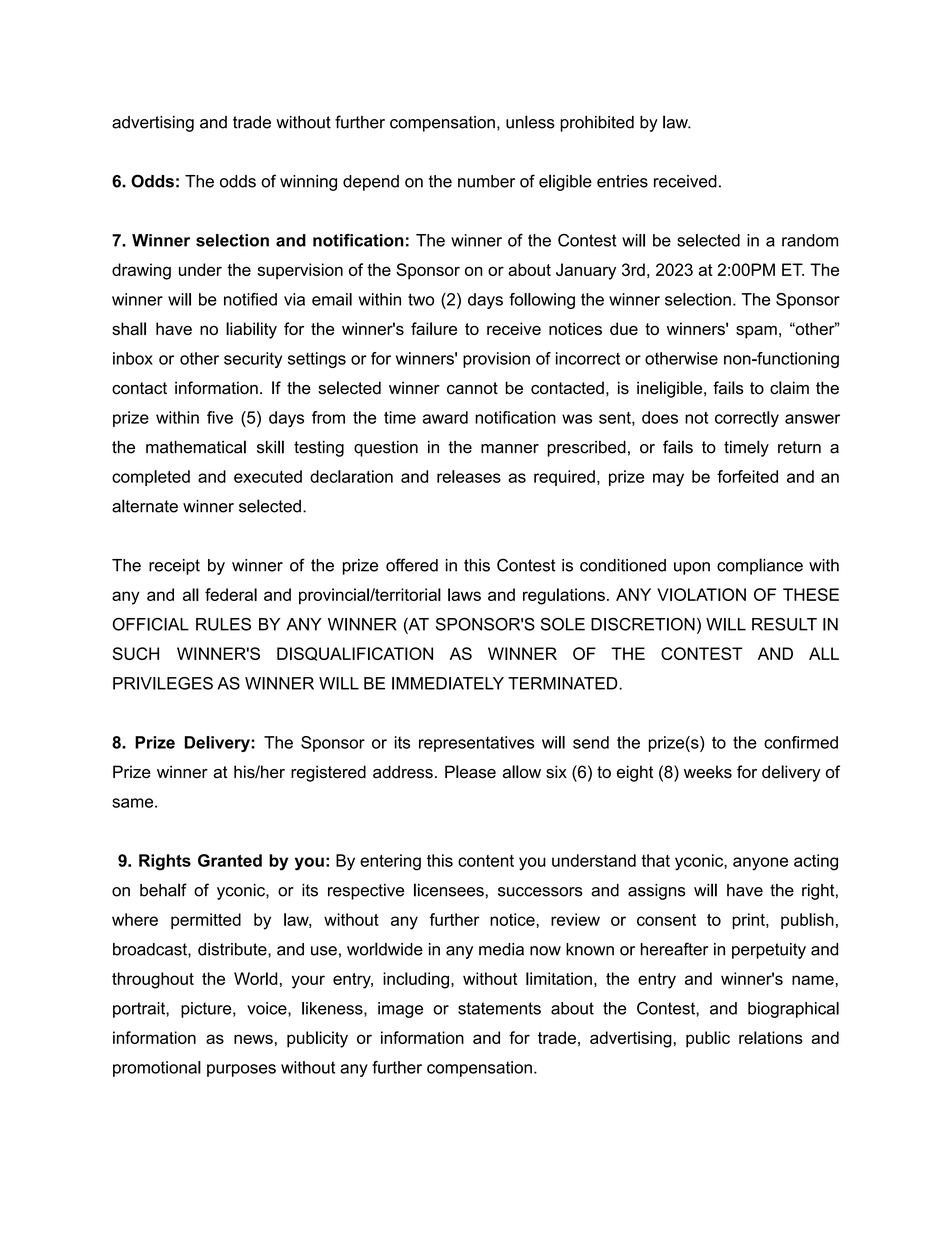 This screenshot has width=952, height=1233. I want to click on mathematical, so click(196, 447).
